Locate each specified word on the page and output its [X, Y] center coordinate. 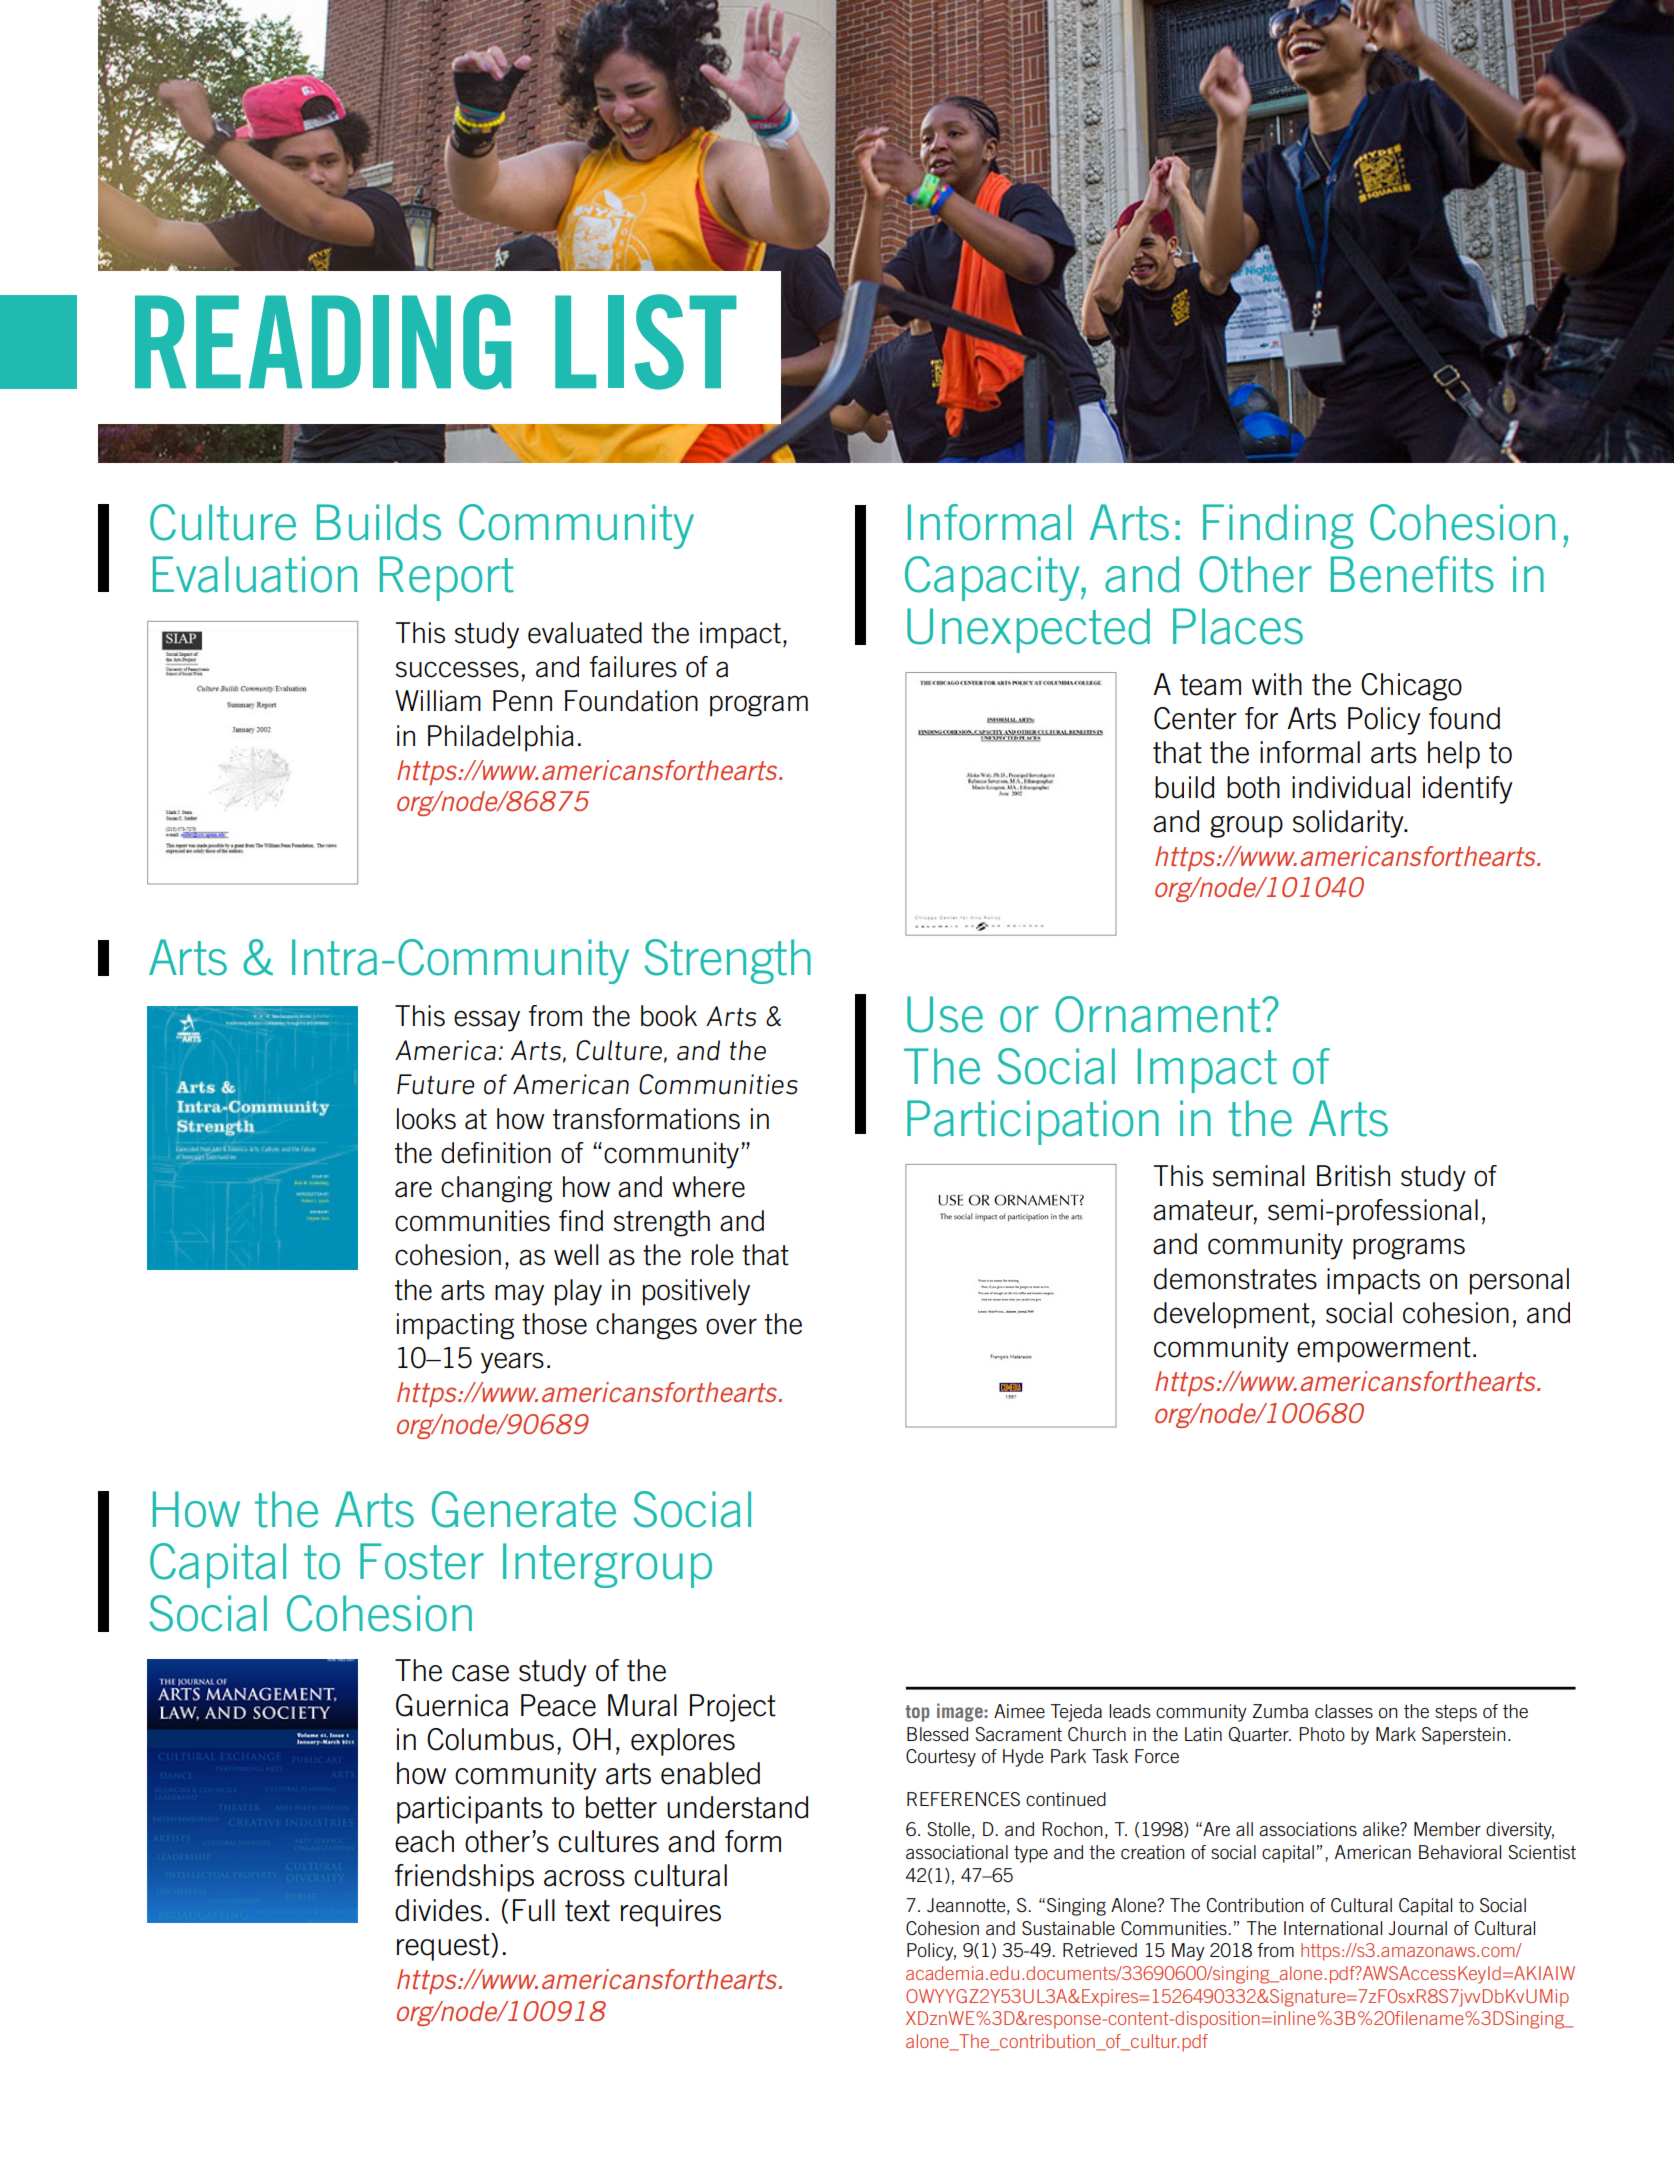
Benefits [1412, 574]
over [731, 1326]
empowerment [1384, 1350]
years [512, 1363]
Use [945, 1014]
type [1031, 1854]
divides [438, 1910]
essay [487, 1021]
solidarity [1349, 824]
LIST [646, 342]
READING [323, 342]
